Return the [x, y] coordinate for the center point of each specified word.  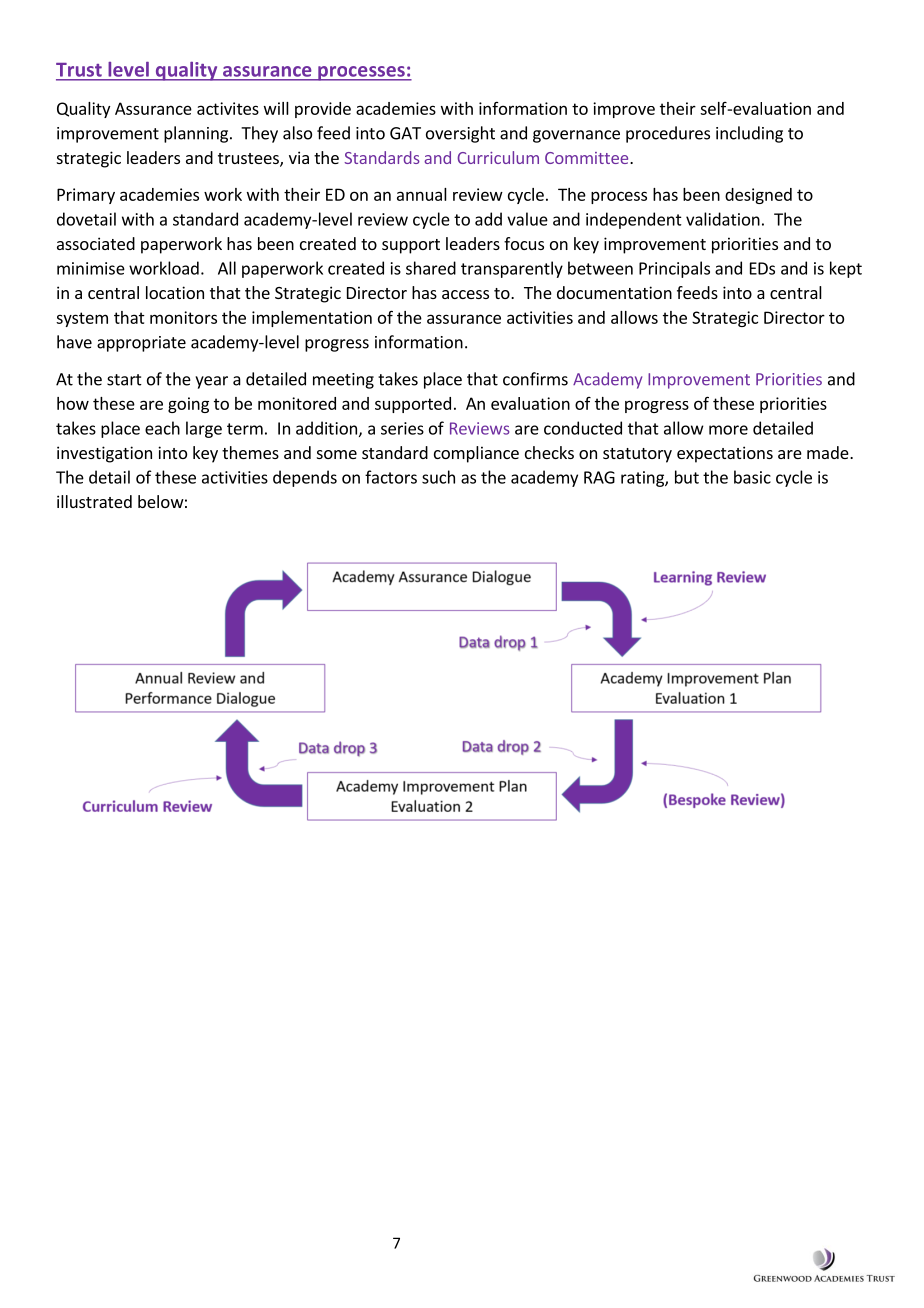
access [465, 294]
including [749, 134]
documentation [614, 292]
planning [197, 134]
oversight [460, 134]
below [161, 501]
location [175, 292]
